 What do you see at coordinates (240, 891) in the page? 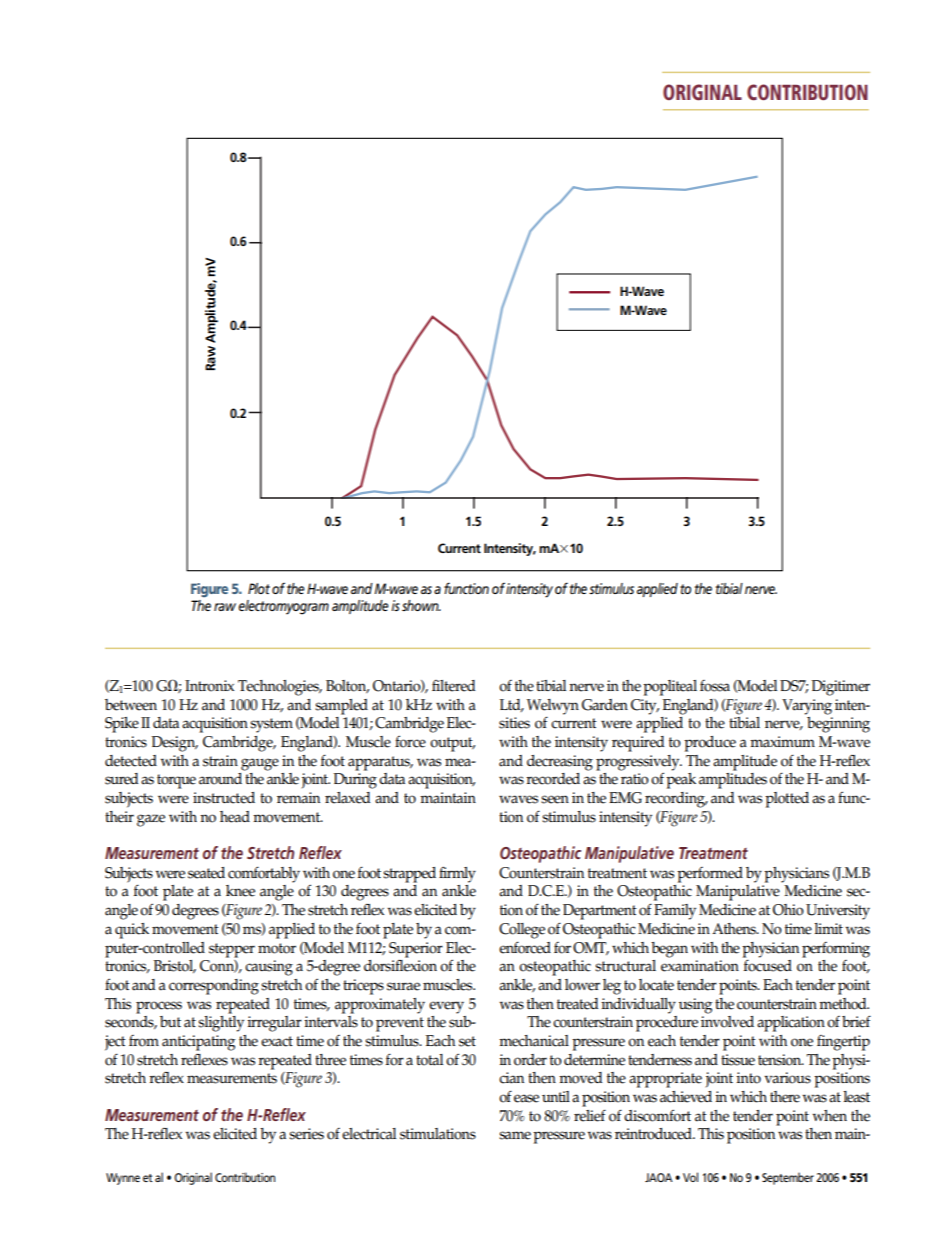
I see `knee` at bounding box center [240, 891].
